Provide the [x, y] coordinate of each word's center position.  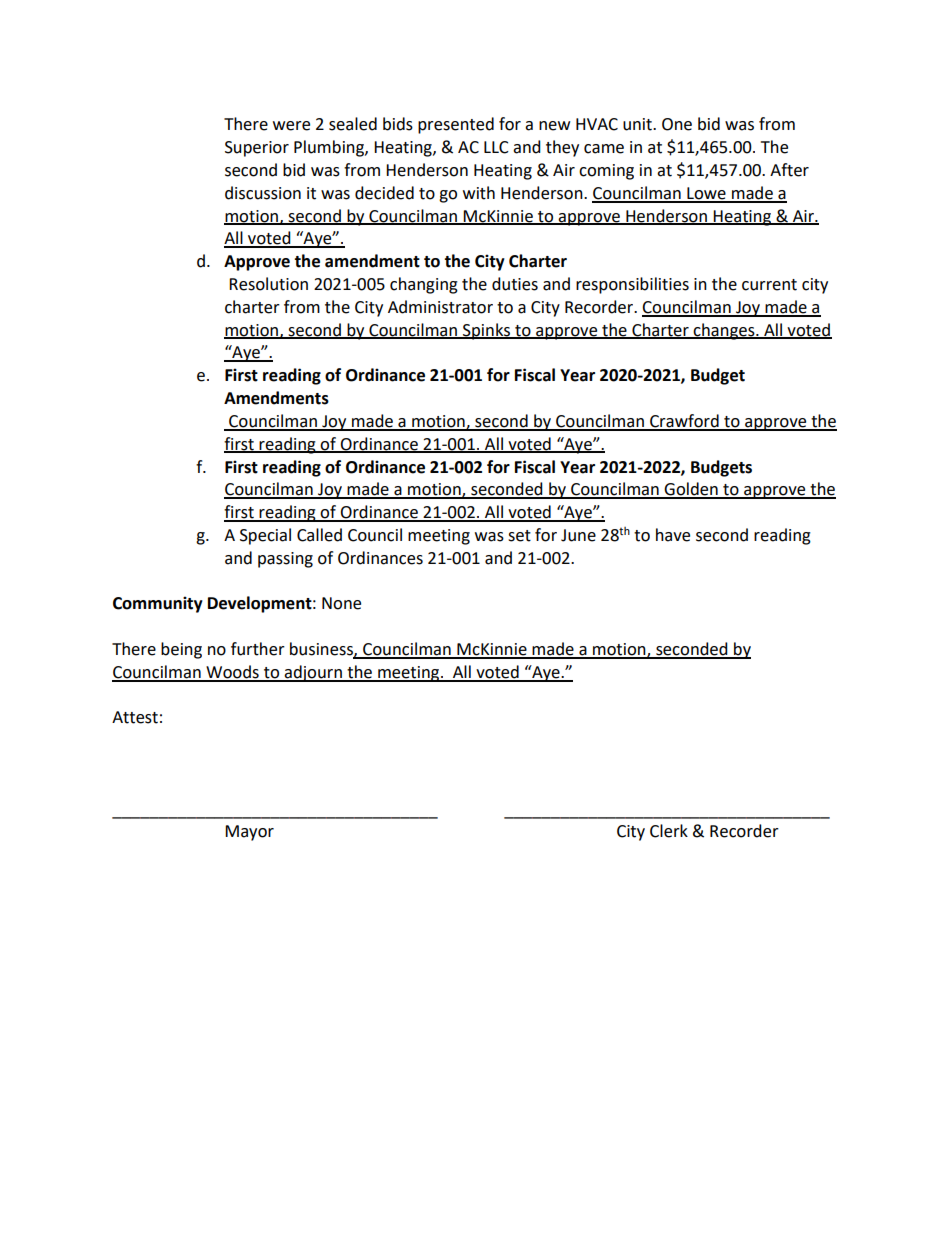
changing [424, 285]
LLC [496, 147]
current [769, 285]
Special [265, 536]
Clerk [669, 831]
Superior [257, 149]
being [181, 650]
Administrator [440, 307]
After [789, 170]
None [341, 603]
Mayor [249, 833]
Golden [691, 490]
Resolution [268, 284]
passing [285, 560]
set [519, 536]
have [673, 535]
